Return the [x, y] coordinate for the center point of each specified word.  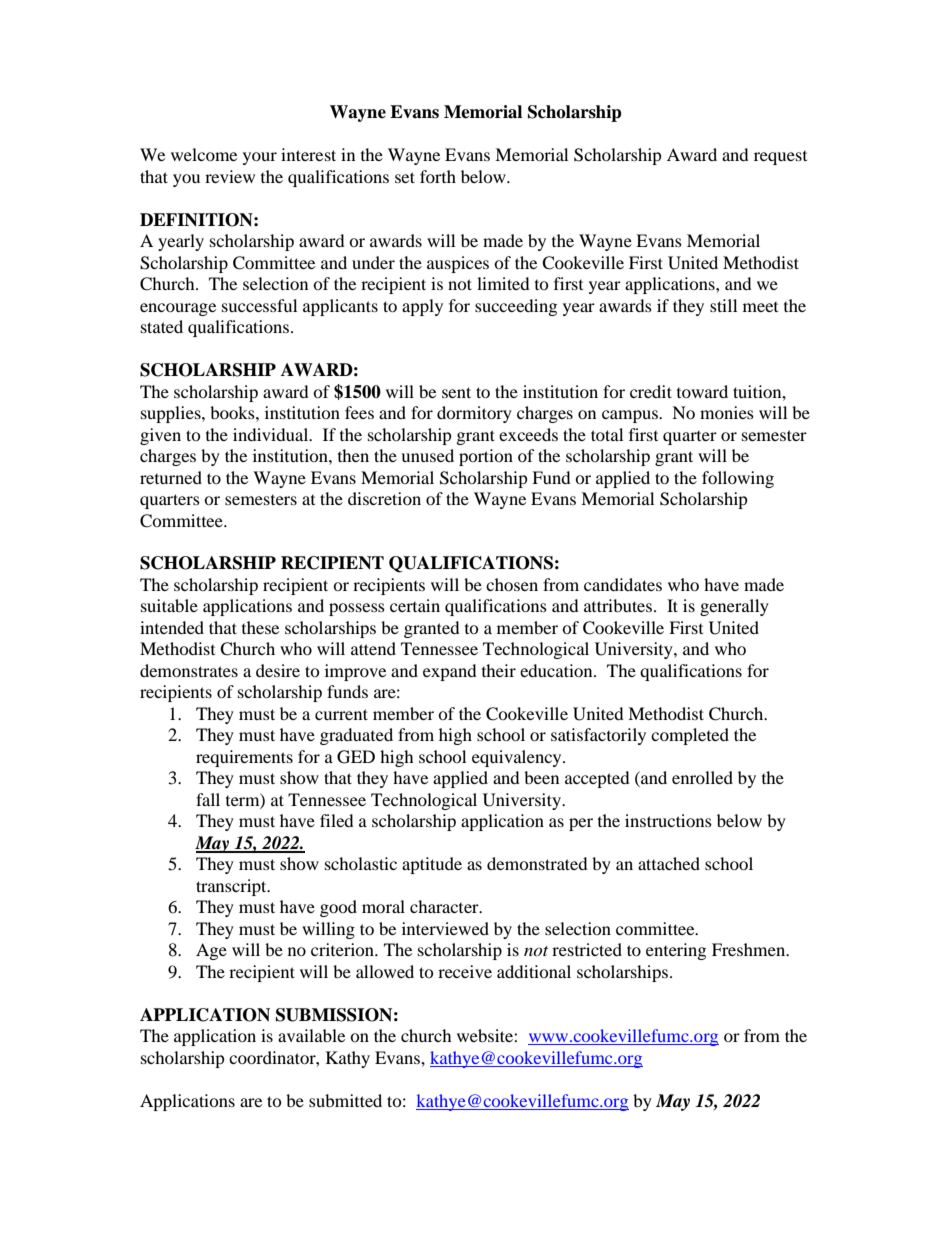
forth [438, 176]
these [260, 627]
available [311, 1035]
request [780, 158]
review [230, 176]
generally [734, 607]
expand [450, 672]
